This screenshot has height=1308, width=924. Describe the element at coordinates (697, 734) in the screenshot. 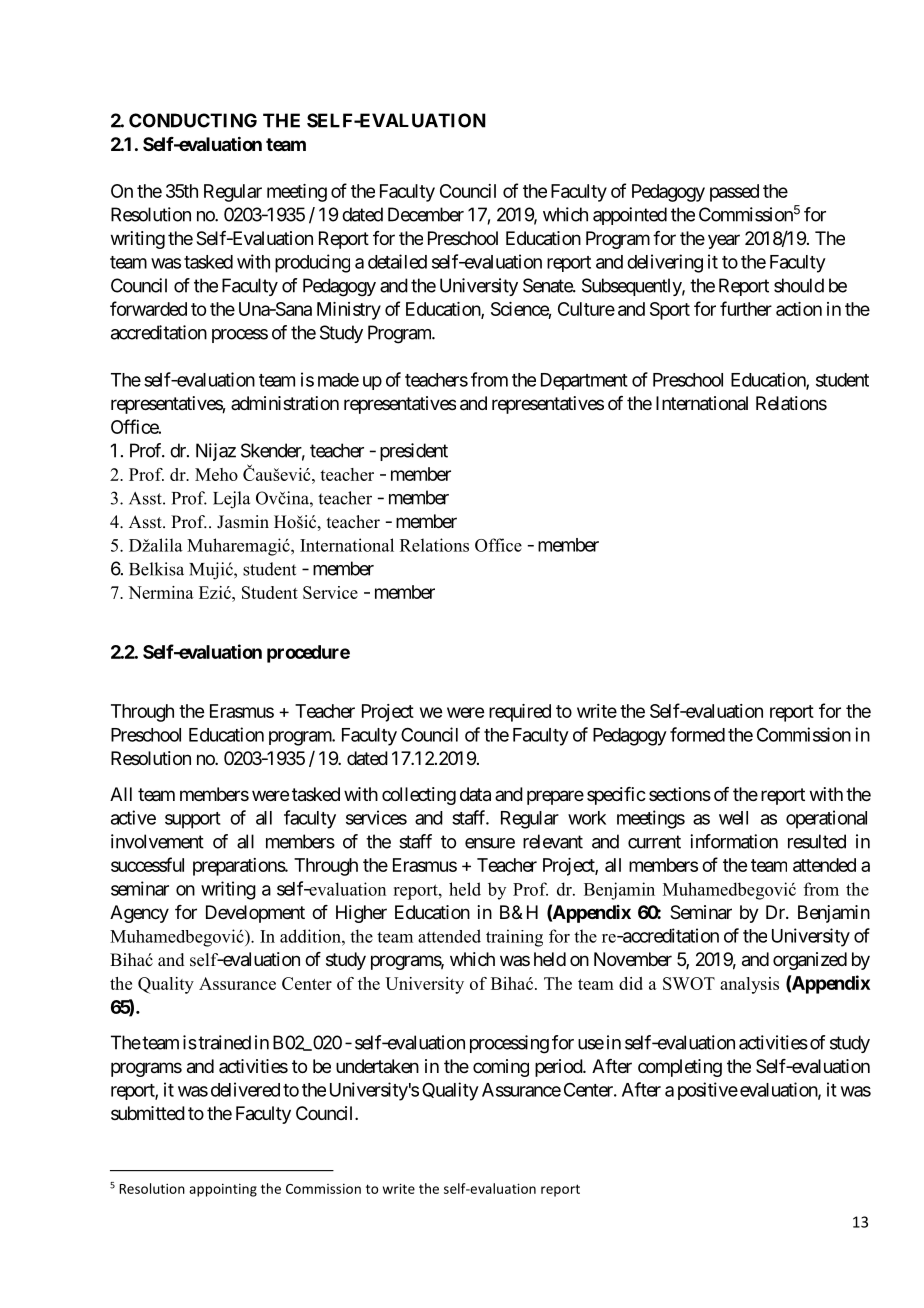

I see `formed` at that location.
